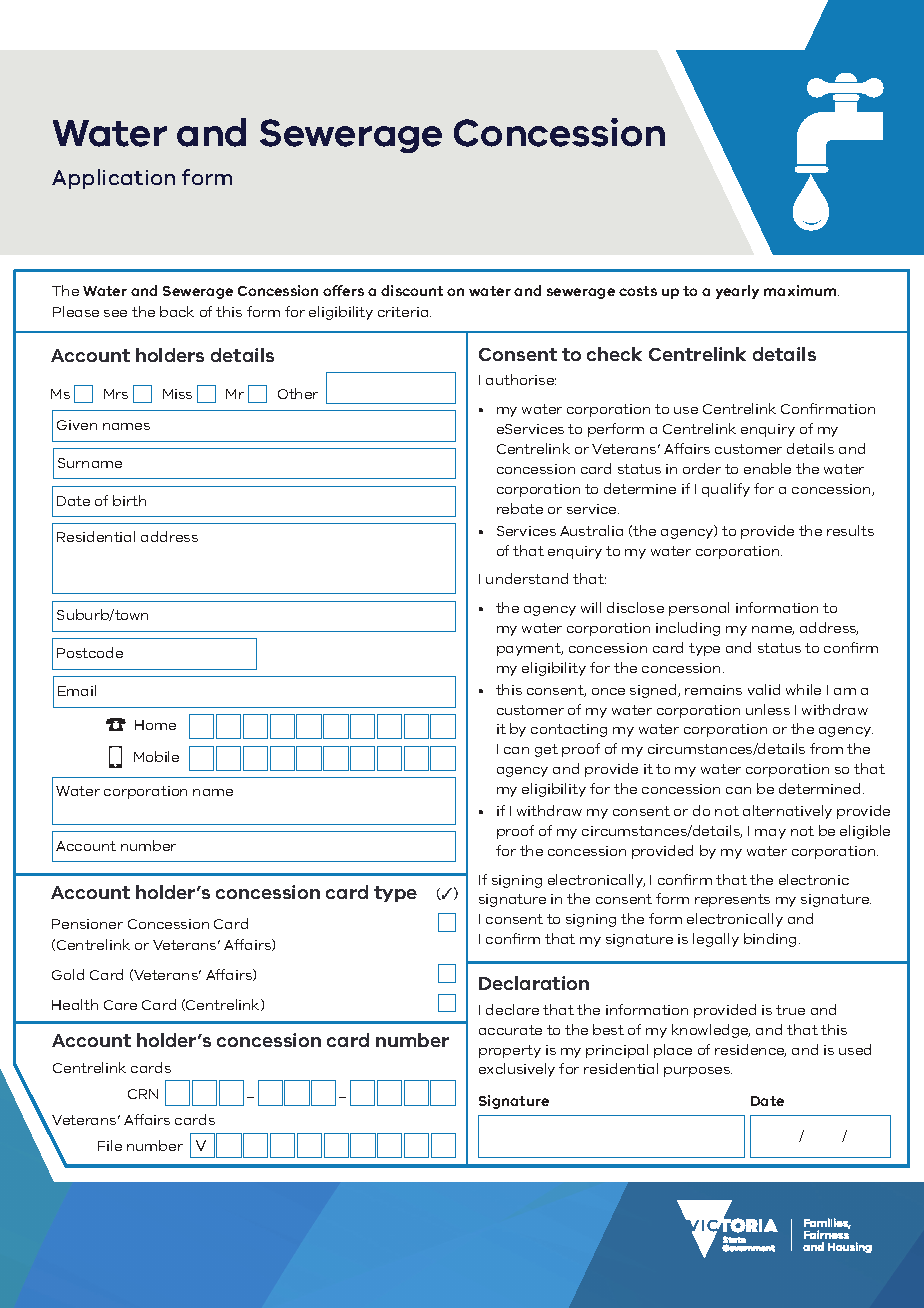  What do you see at coordinates (527, 578) in the screenshot?
I see `understand` at bounding box center [527, 578].
